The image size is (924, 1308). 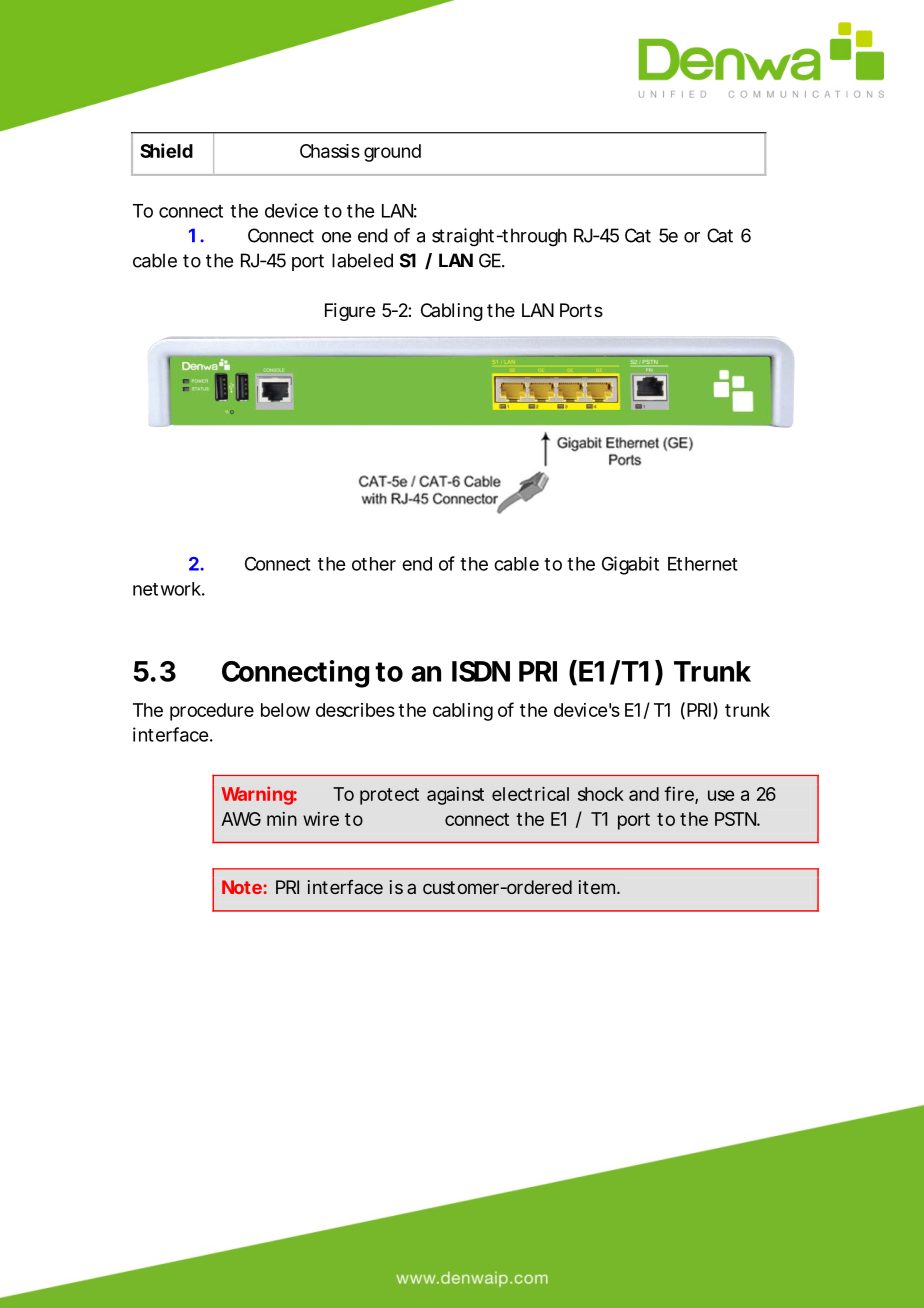 What do you see at coordinates (630, 565) in the screenshot?
I see `Gigabit` at bounding box center [630, 565].
